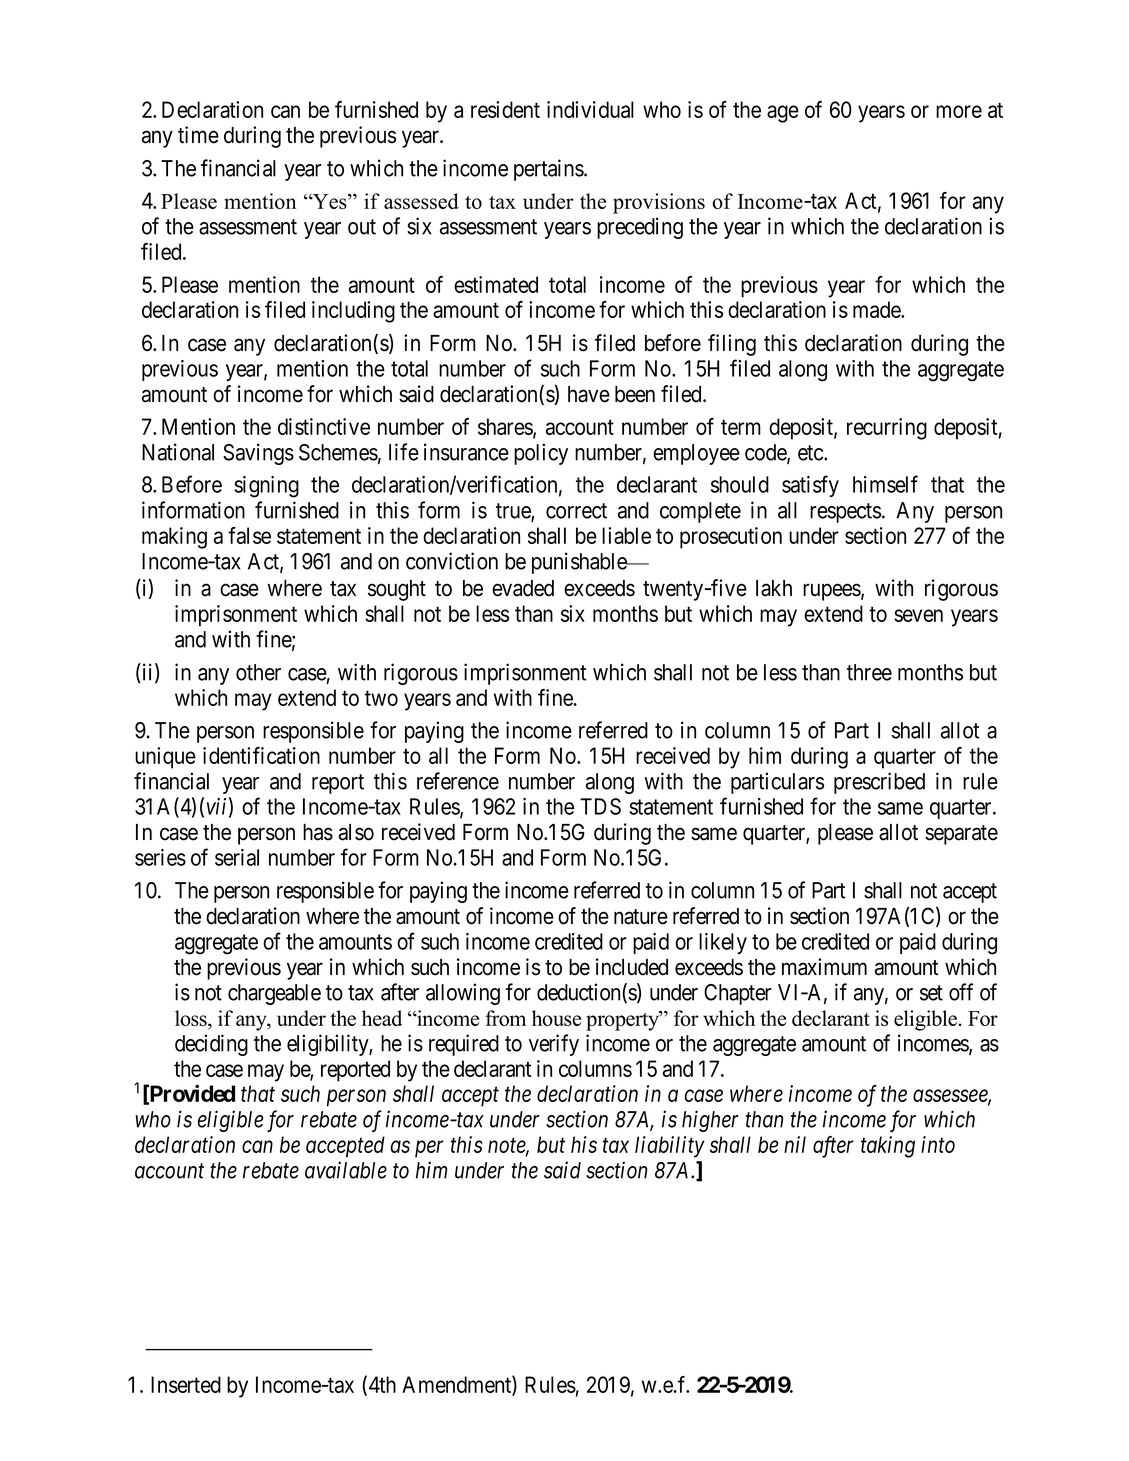 This screenshot has width=1129, height=1461. I want to click on age, so click(783, 114).
